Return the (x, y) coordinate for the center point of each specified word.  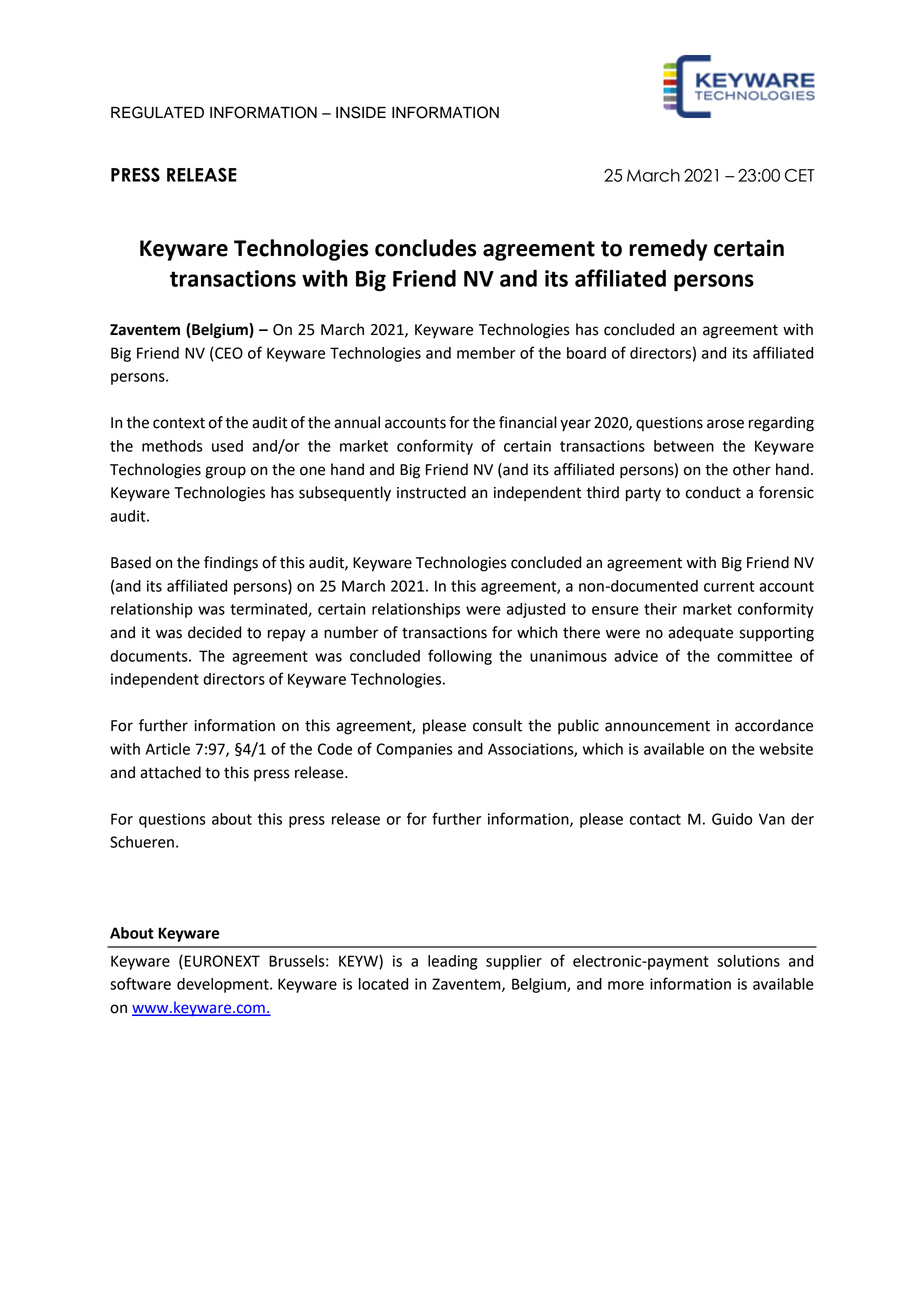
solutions (748, 961)
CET (800, 175)
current (729, 586)
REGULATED (157, 112)
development (224, 985)
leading (452, 962)
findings (231, 564)
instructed (431, 492)
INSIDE (361, 112)
